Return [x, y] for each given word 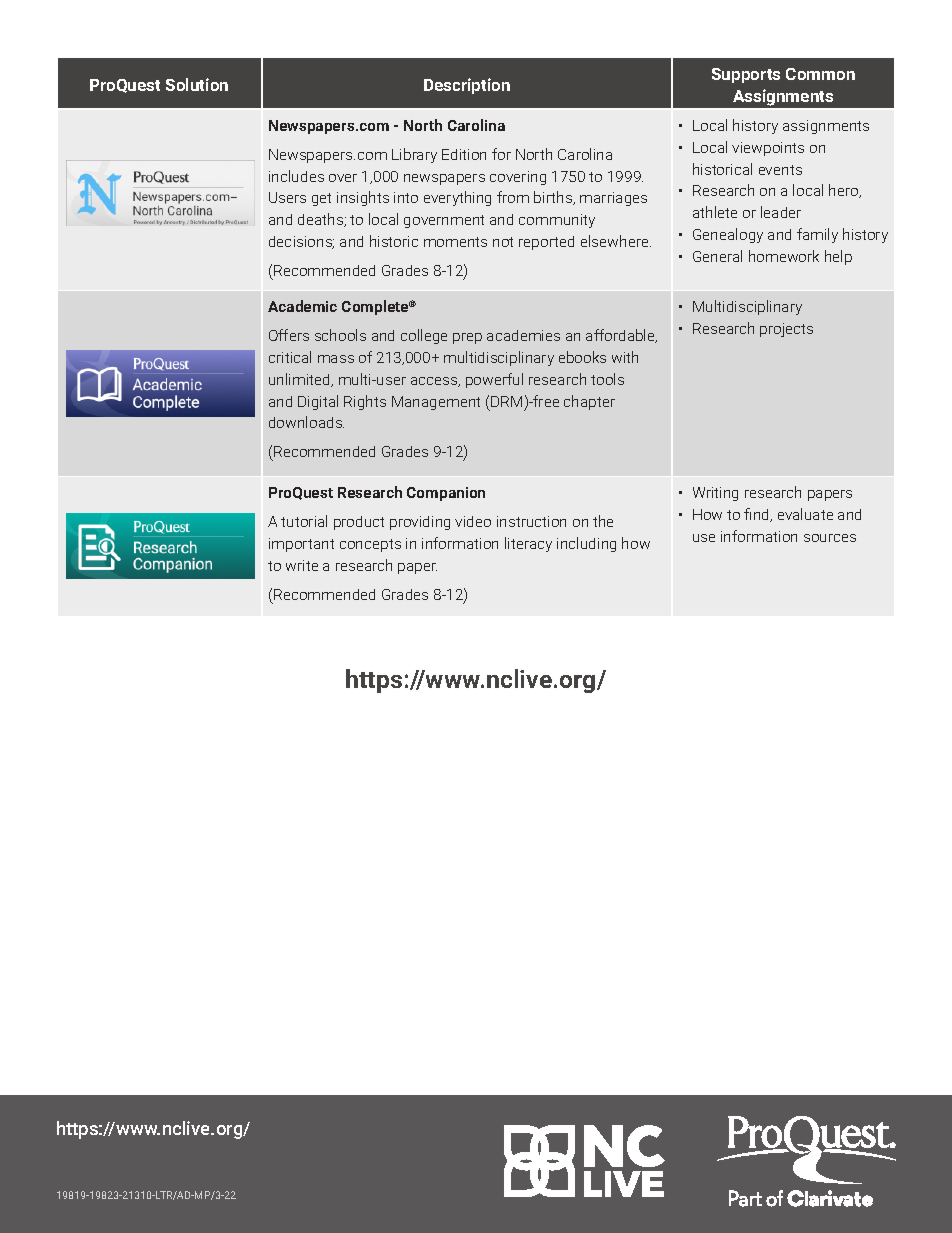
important [301, 545]
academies [523, 335]
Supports [746, 75]
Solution [197, 84]
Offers [289, 335]
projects [786, 330]
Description [467, 86]
